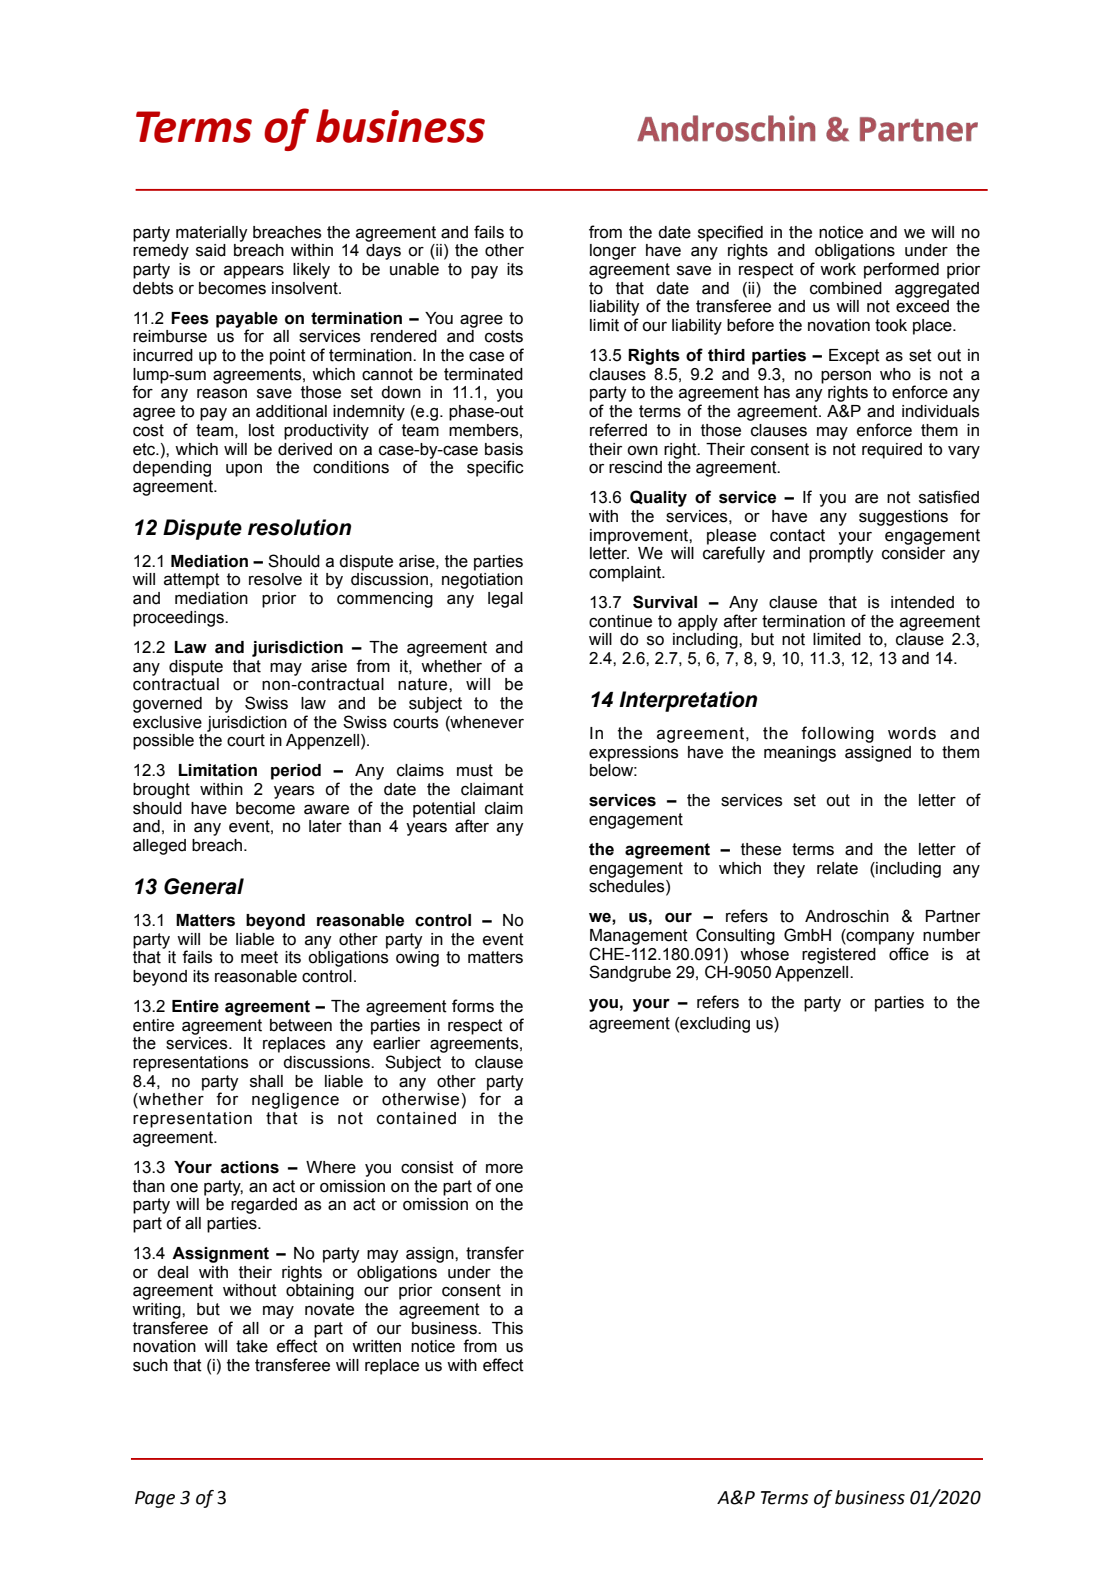 The image size is (1113, 1575). Describe the element at coordinates (634, 754) in the page. I see `expressions` at that location.
